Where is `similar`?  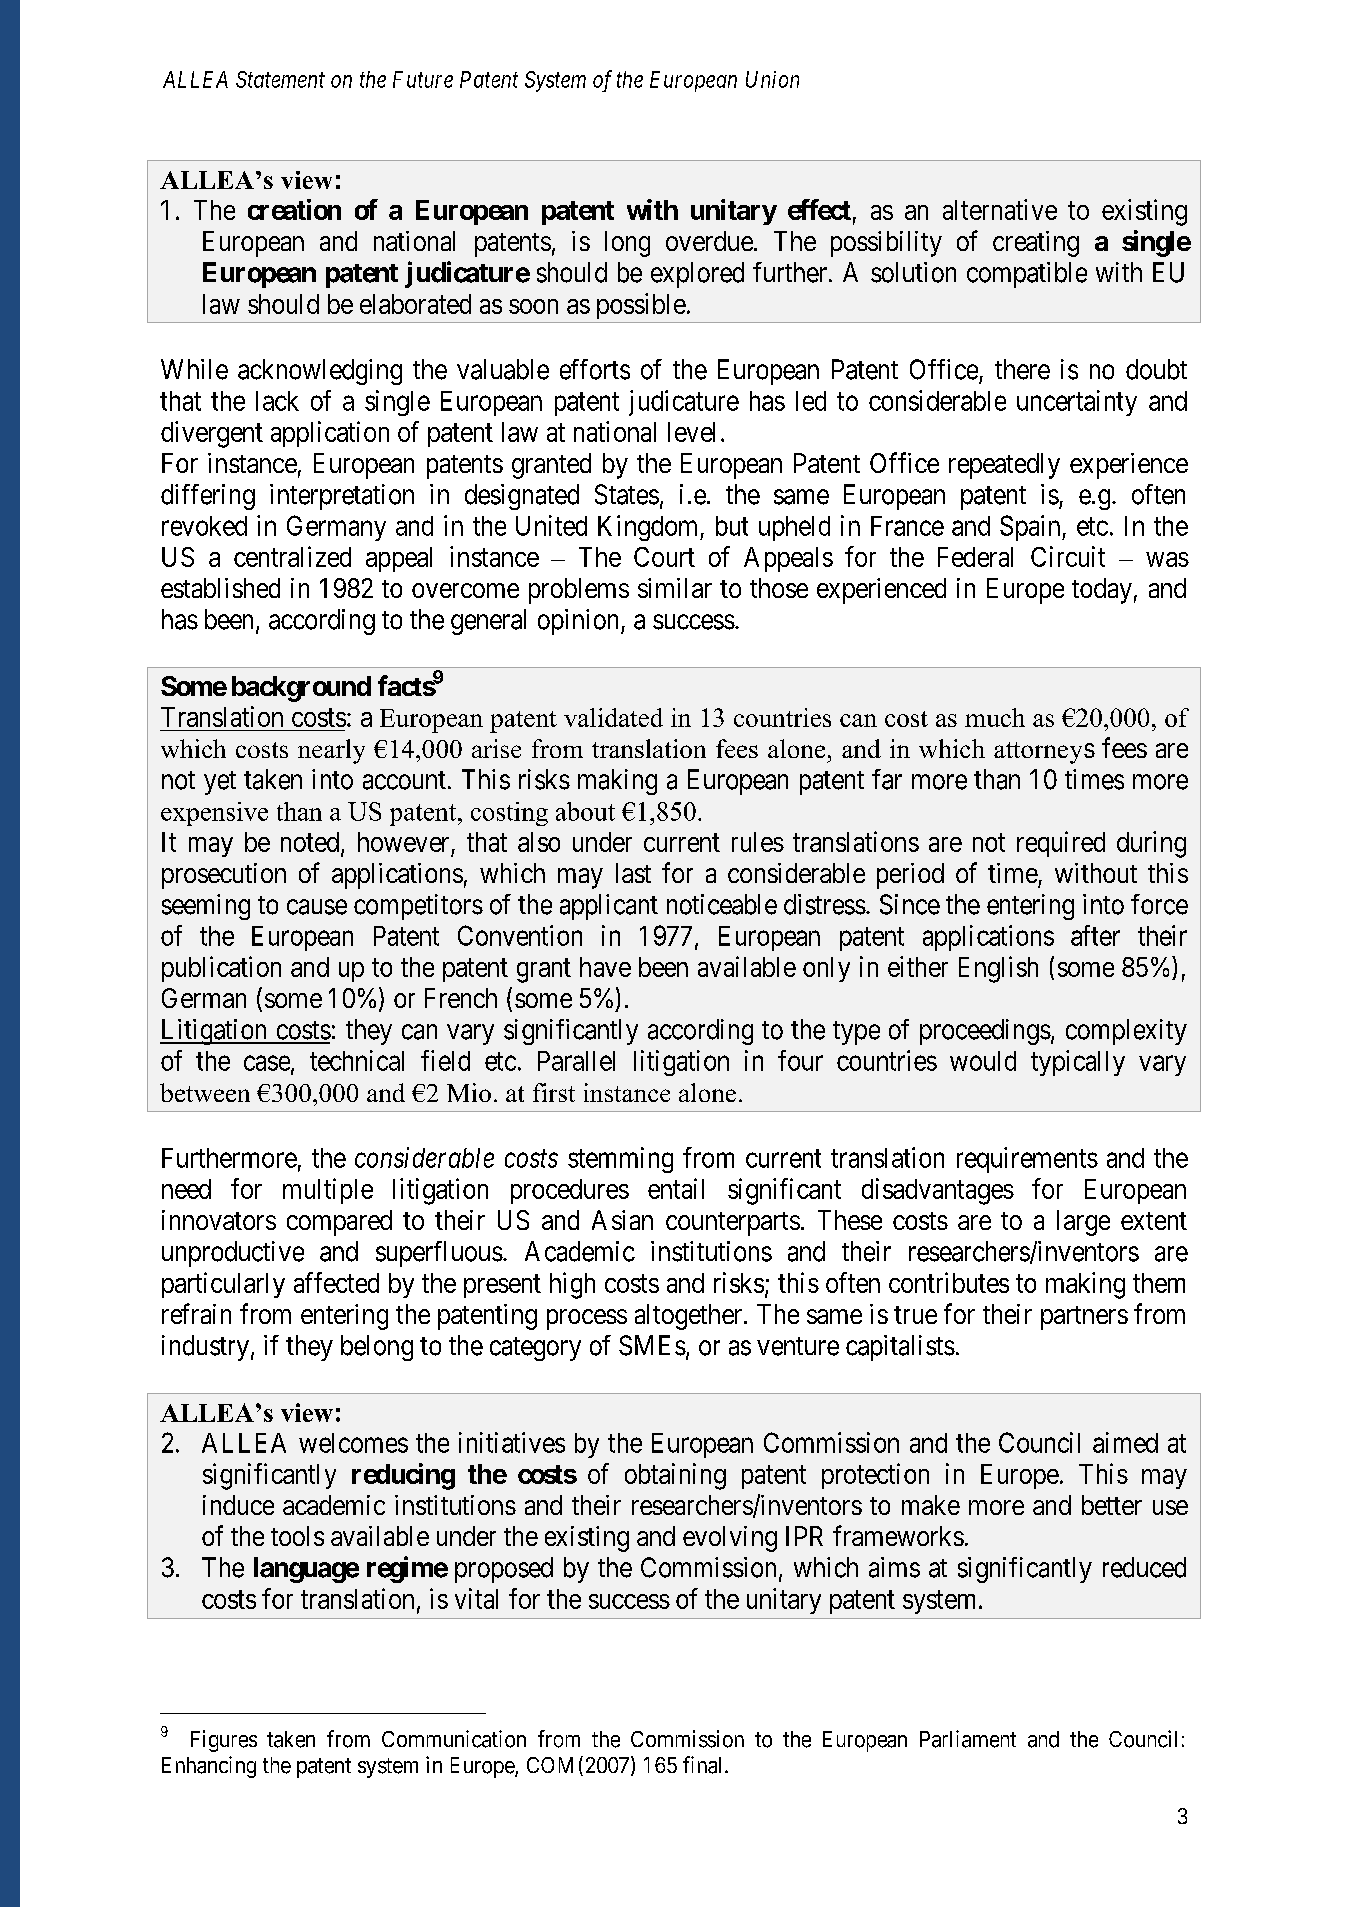
similar is located at coordinates (675, 588).
